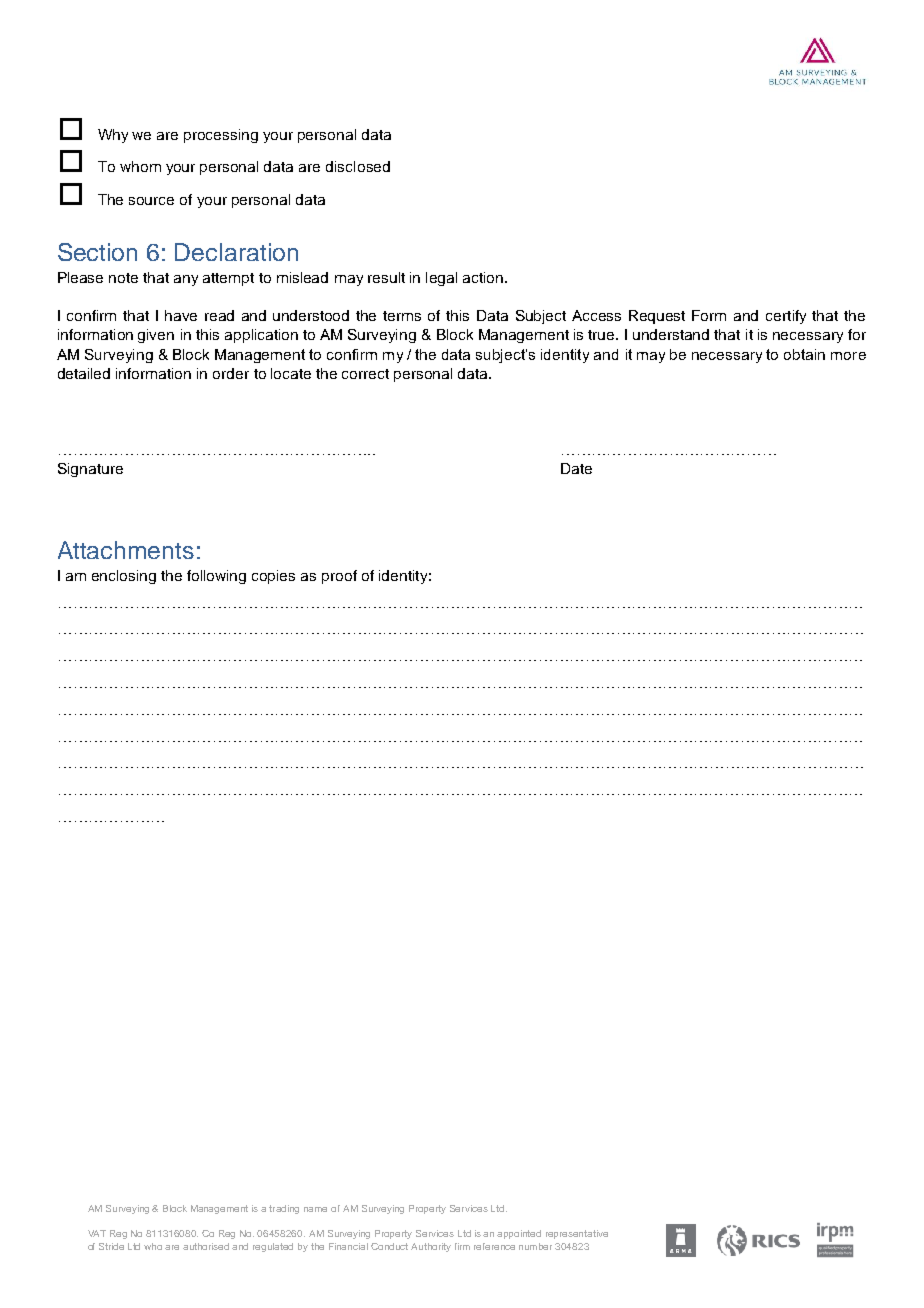 The width and height of the document is (924, 1308). Describe the element at coordinates (140, 166) in the document. I see `whom` at that location.
